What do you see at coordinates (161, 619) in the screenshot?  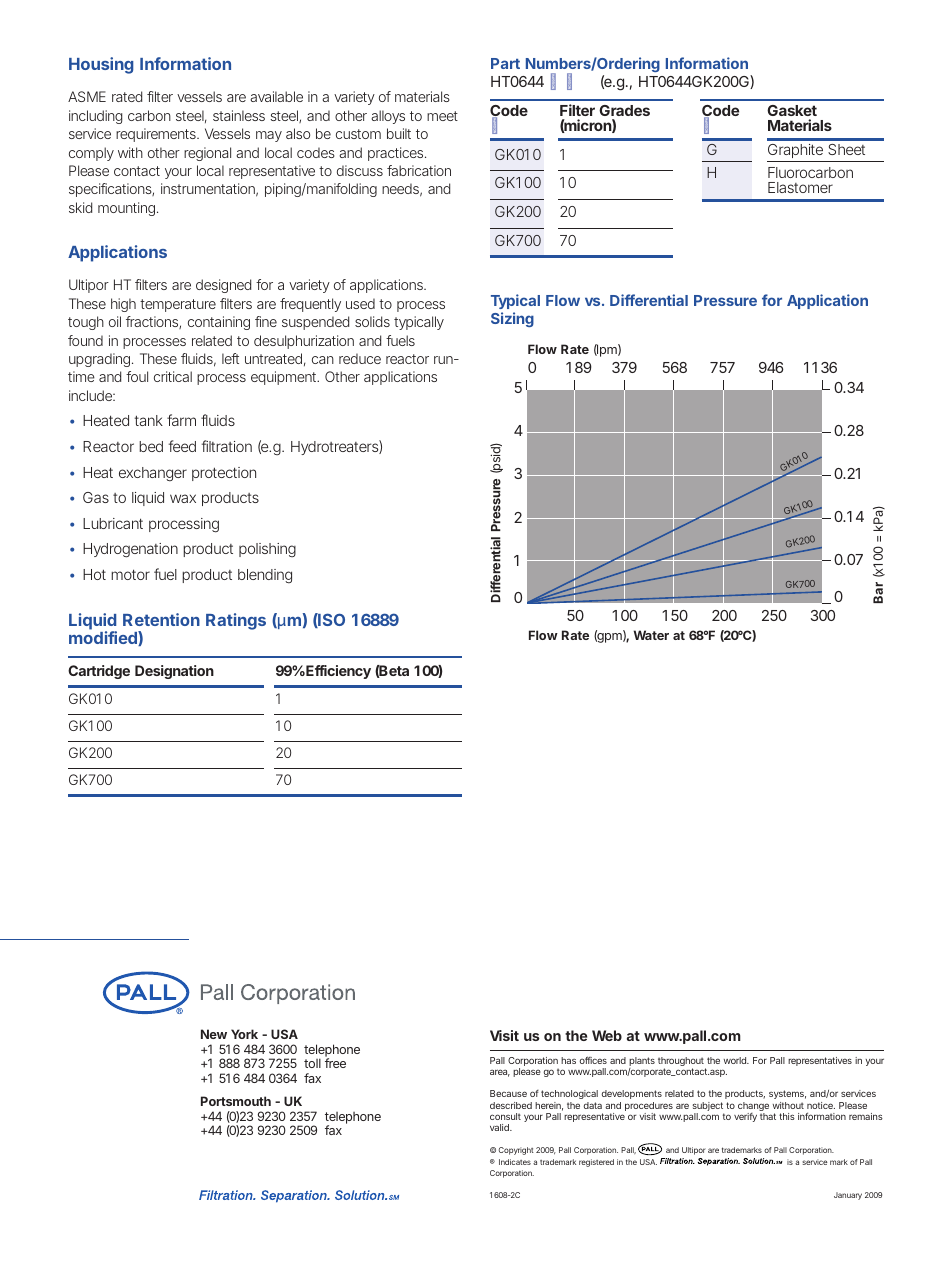 I see `Retention` at bounding box center [161, 619].
